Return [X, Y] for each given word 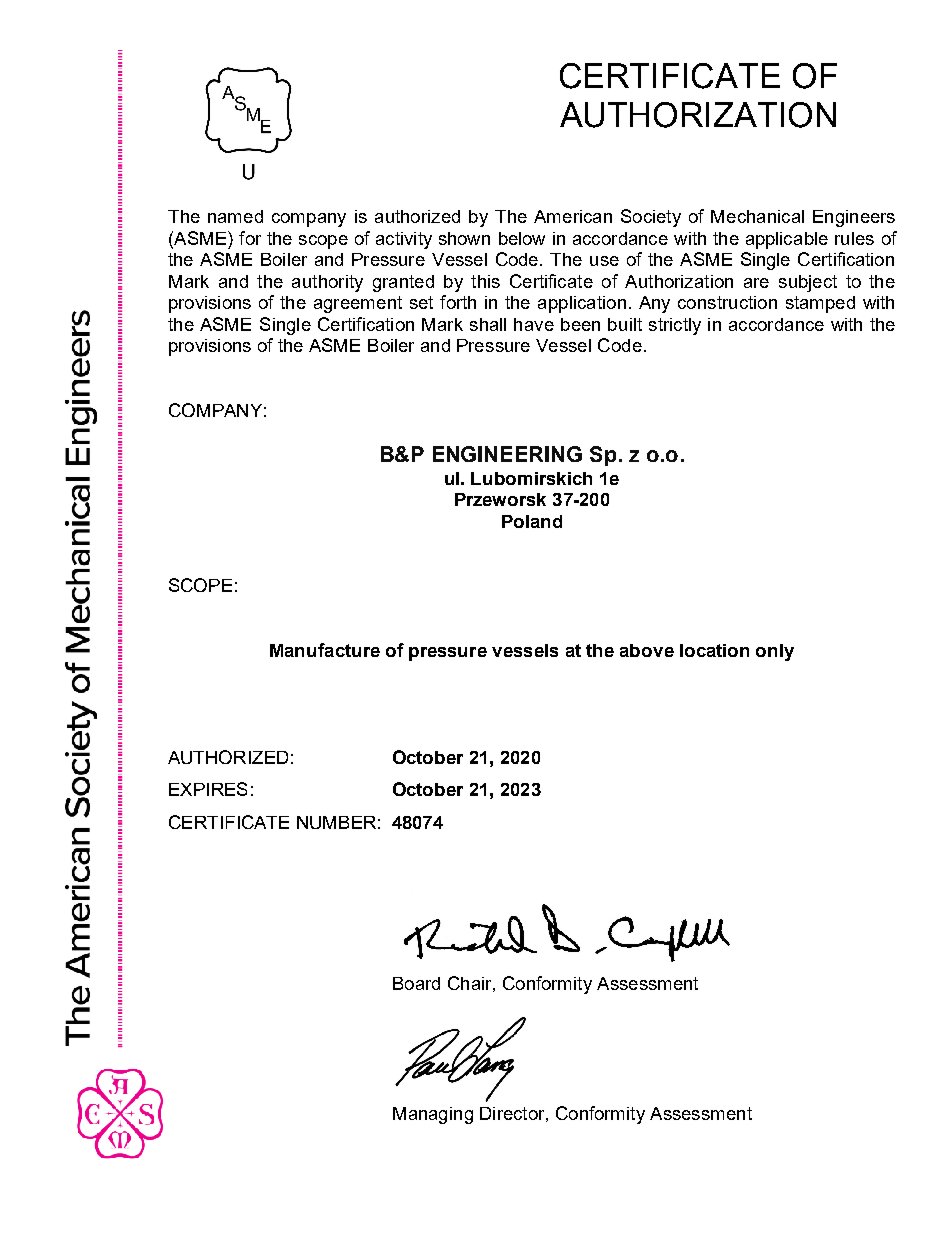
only [775, 652]
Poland [532, 521]
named [235, 216]
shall [488, 324]
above [647, 650]
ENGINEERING [507, 454]
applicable [787, 240]
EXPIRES [208, 789]
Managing [433, 1115]
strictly [675, 326]
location [714, 650]
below [522, 238]
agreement [358, 304]
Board [416, 983]
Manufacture [325, 650]
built [625, 324]
